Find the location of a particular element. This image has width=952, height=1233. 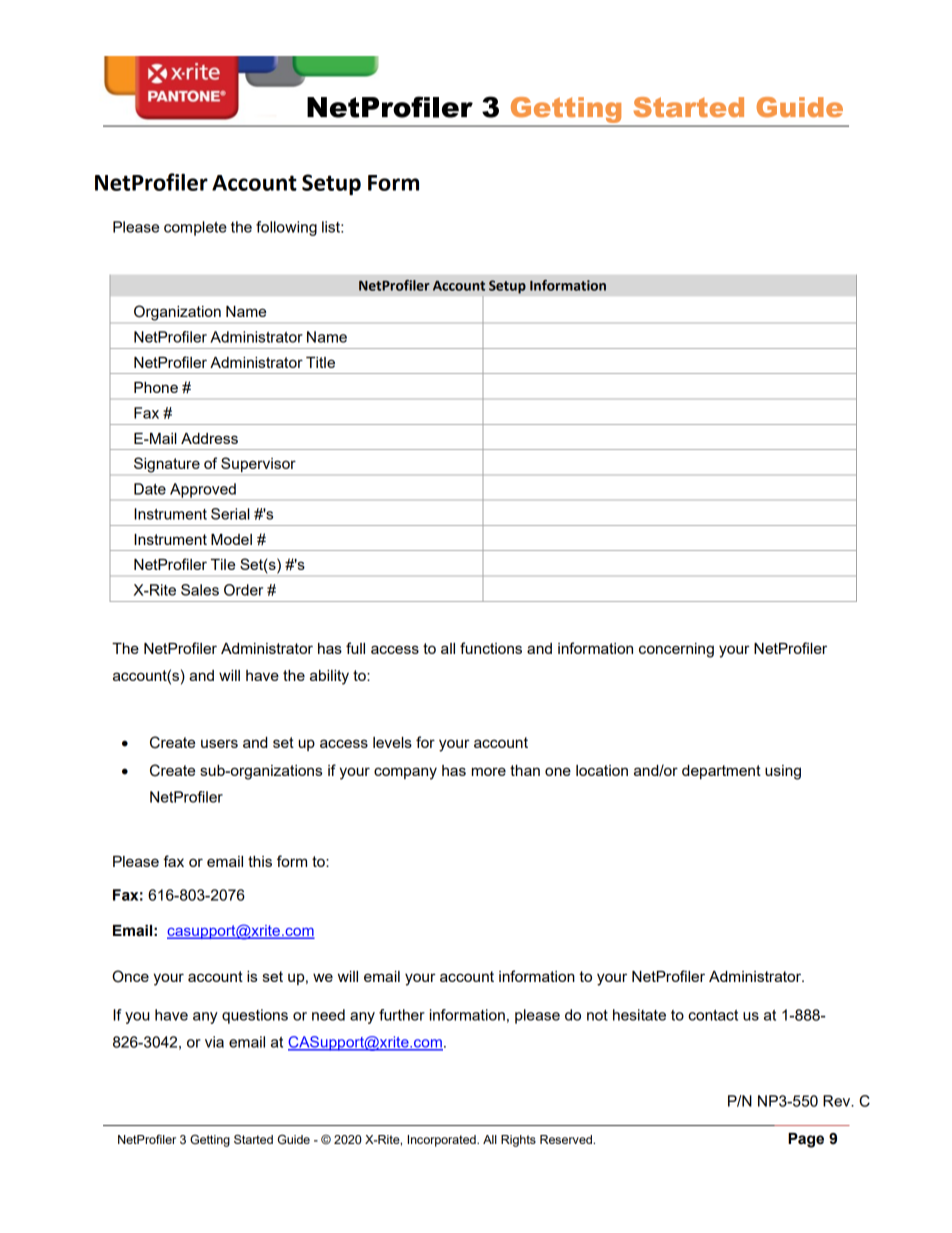

functions is located at coordinates (491, 648).
